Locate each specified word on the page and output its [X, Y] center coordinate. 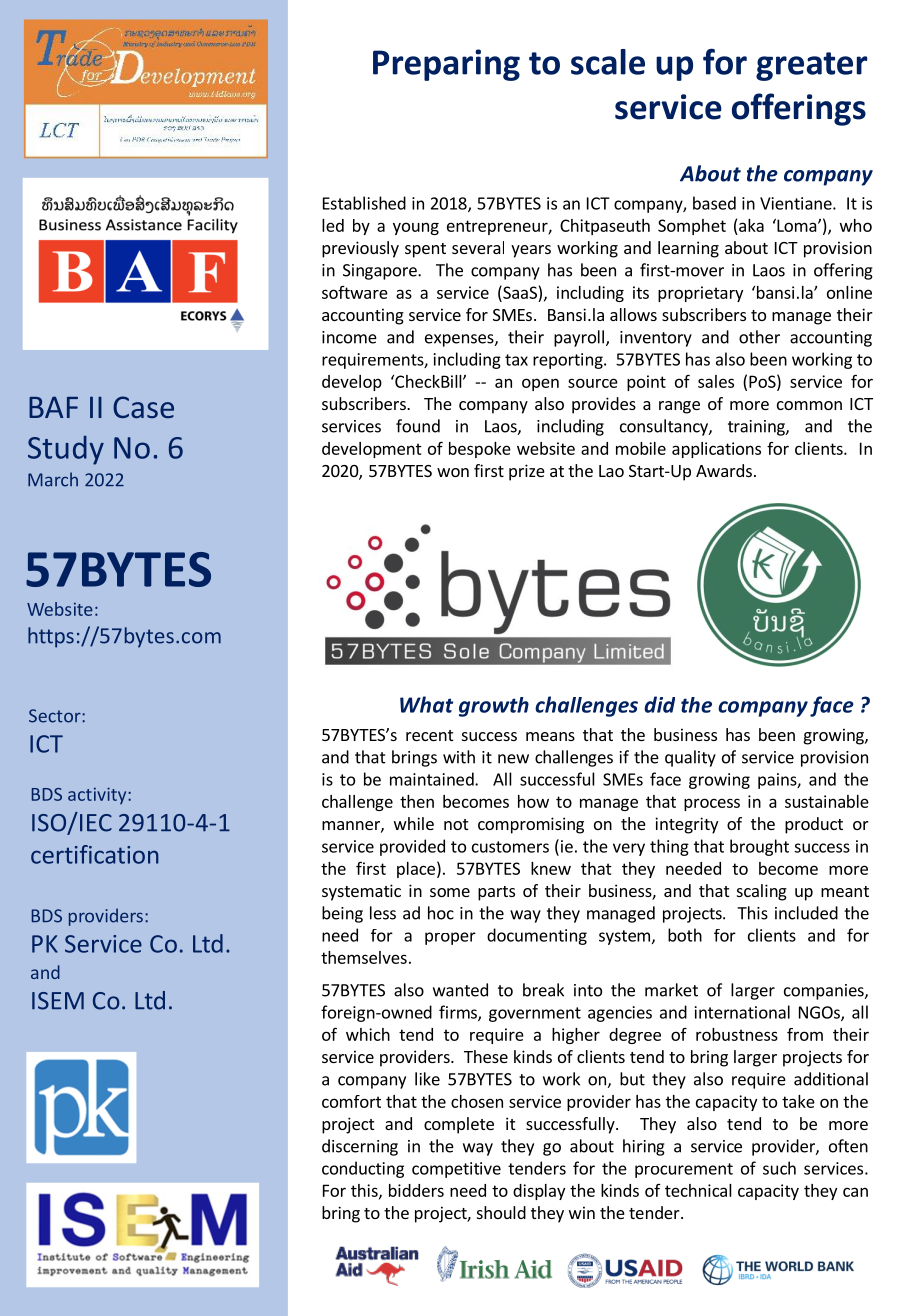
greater [811, 66]
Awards [724, 470]
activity [98, 795]
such [779, 1168]
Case [143, 407]
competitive [456, 1170]
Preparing [446, 65]
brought [759, 847]
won [453, 472]
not [456, 824]
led [333, 225]
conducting [363, 1169]
